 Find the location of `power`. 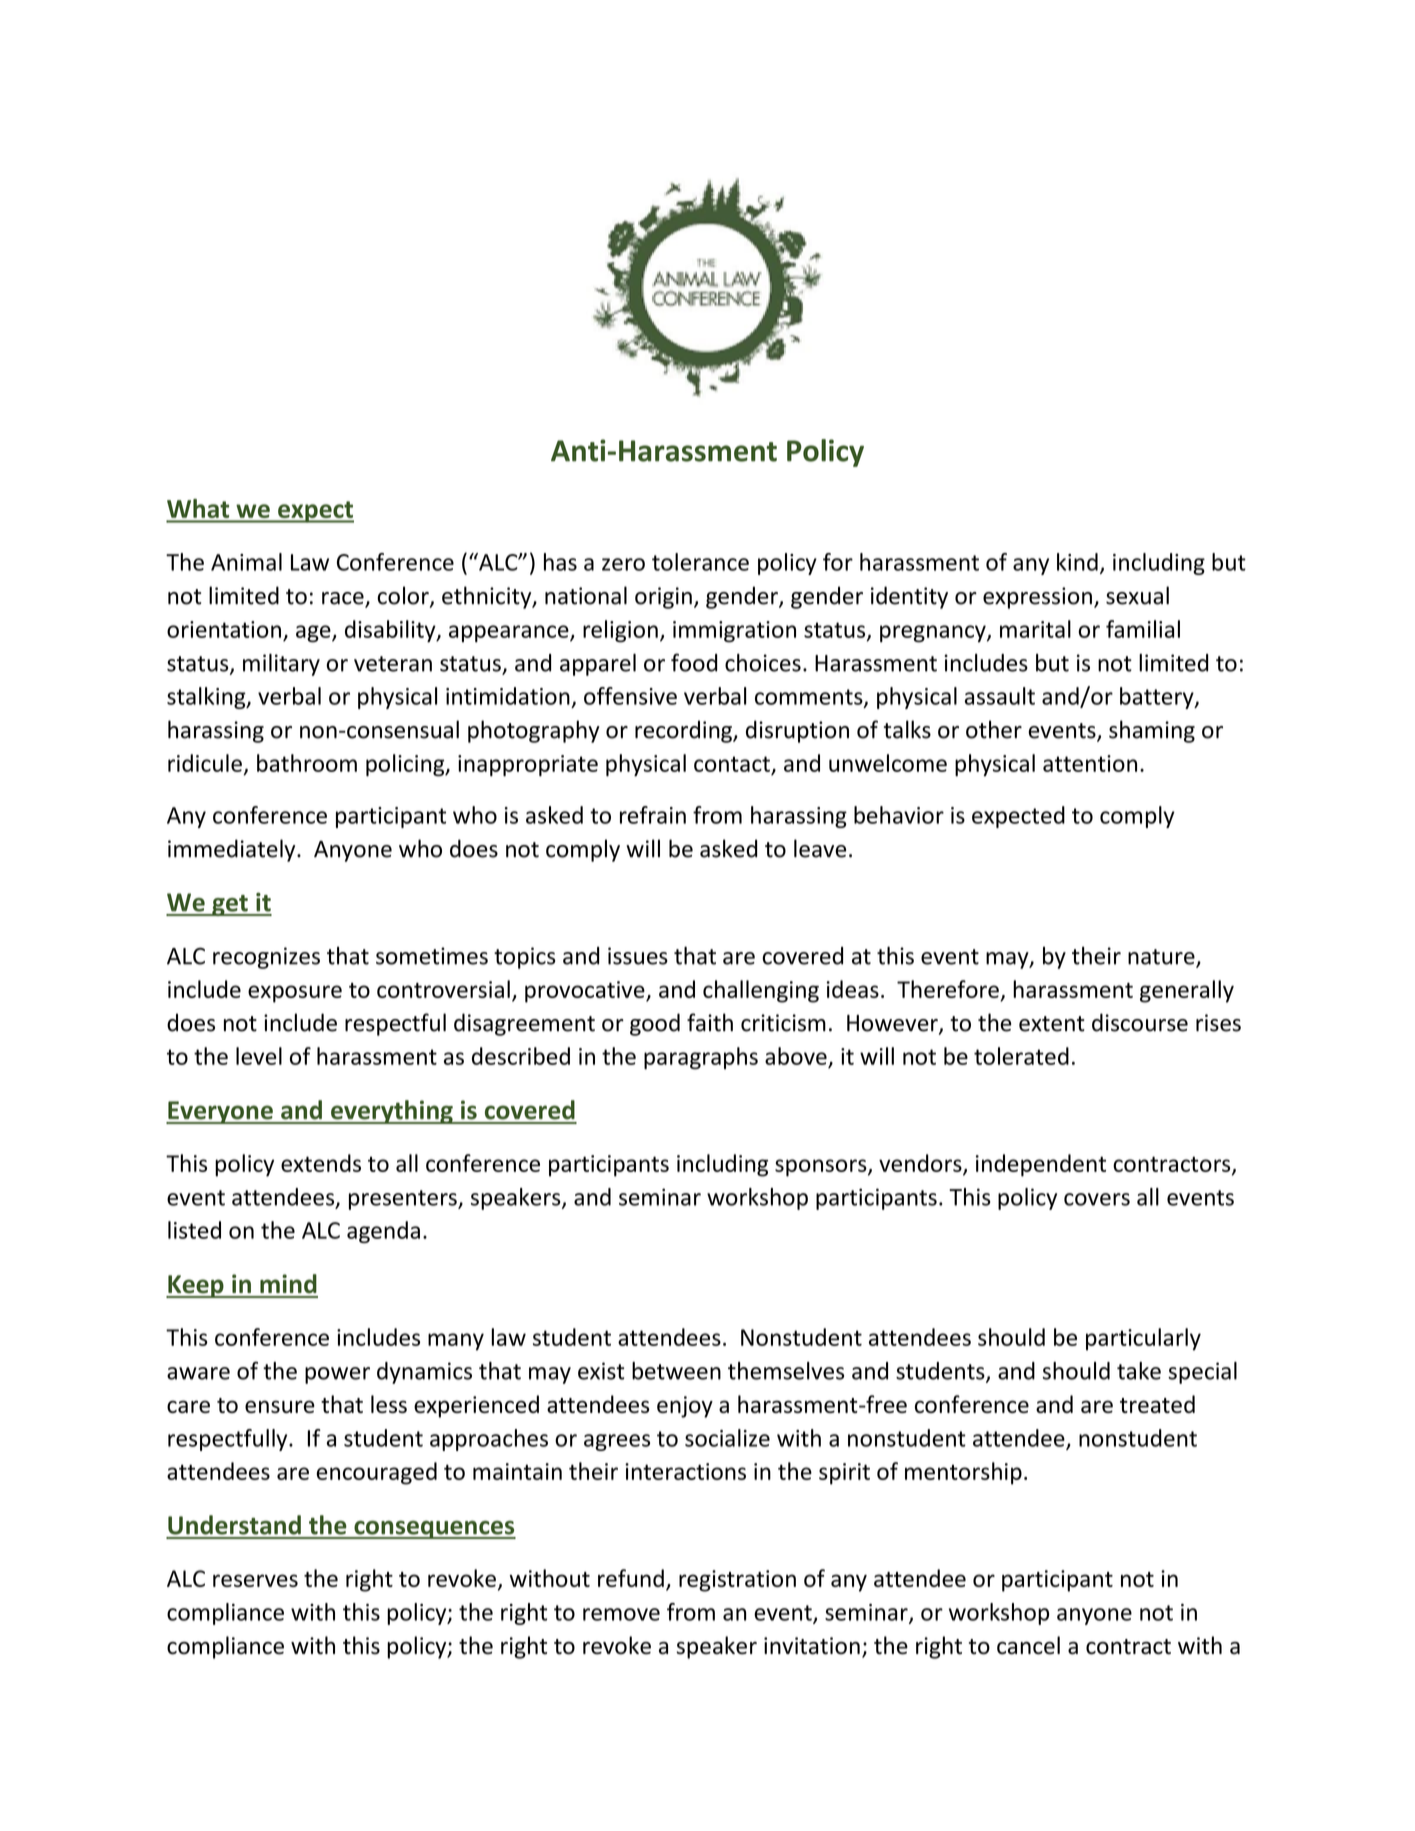

power is located at coordinates (337, 1375).
